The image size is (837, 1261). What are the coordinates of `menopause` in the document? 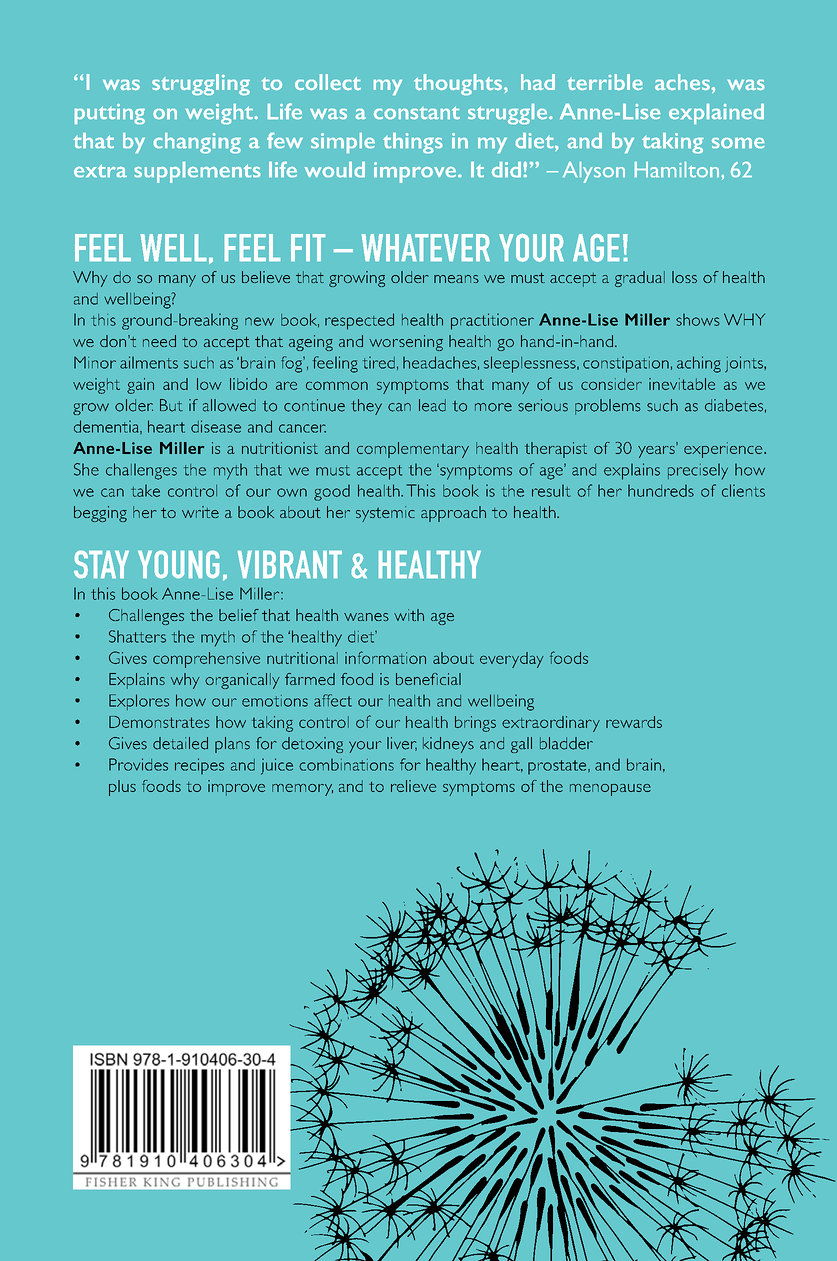 It's located at (610, 790).
